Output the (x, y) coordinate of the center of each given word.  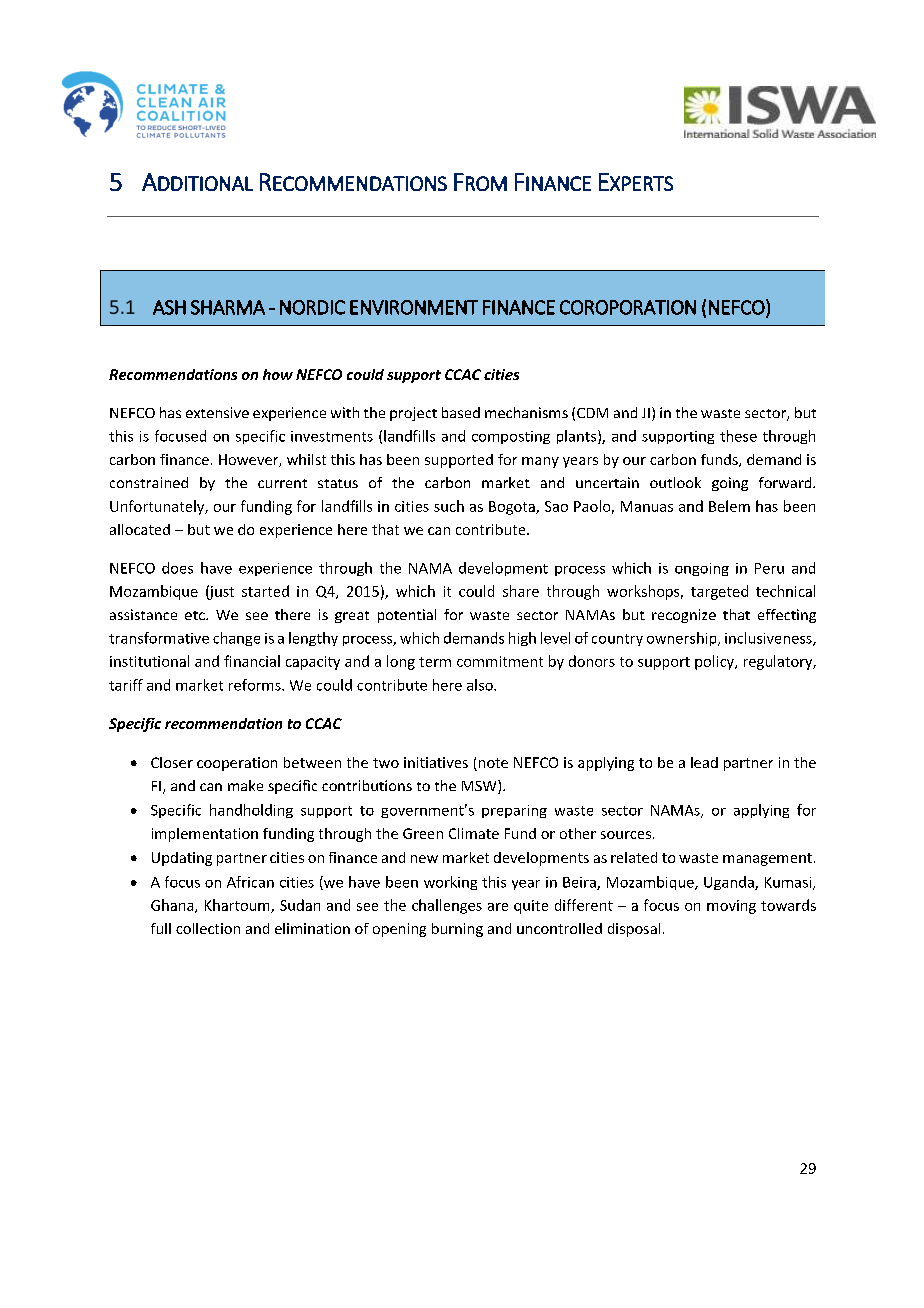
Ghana (173, 906)
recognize (684, 616)
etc (196, 615)
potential (407, 616)
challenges (447, 906)
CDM (592, 413)
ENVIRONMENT (414, 307)
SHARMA (228, 307)
